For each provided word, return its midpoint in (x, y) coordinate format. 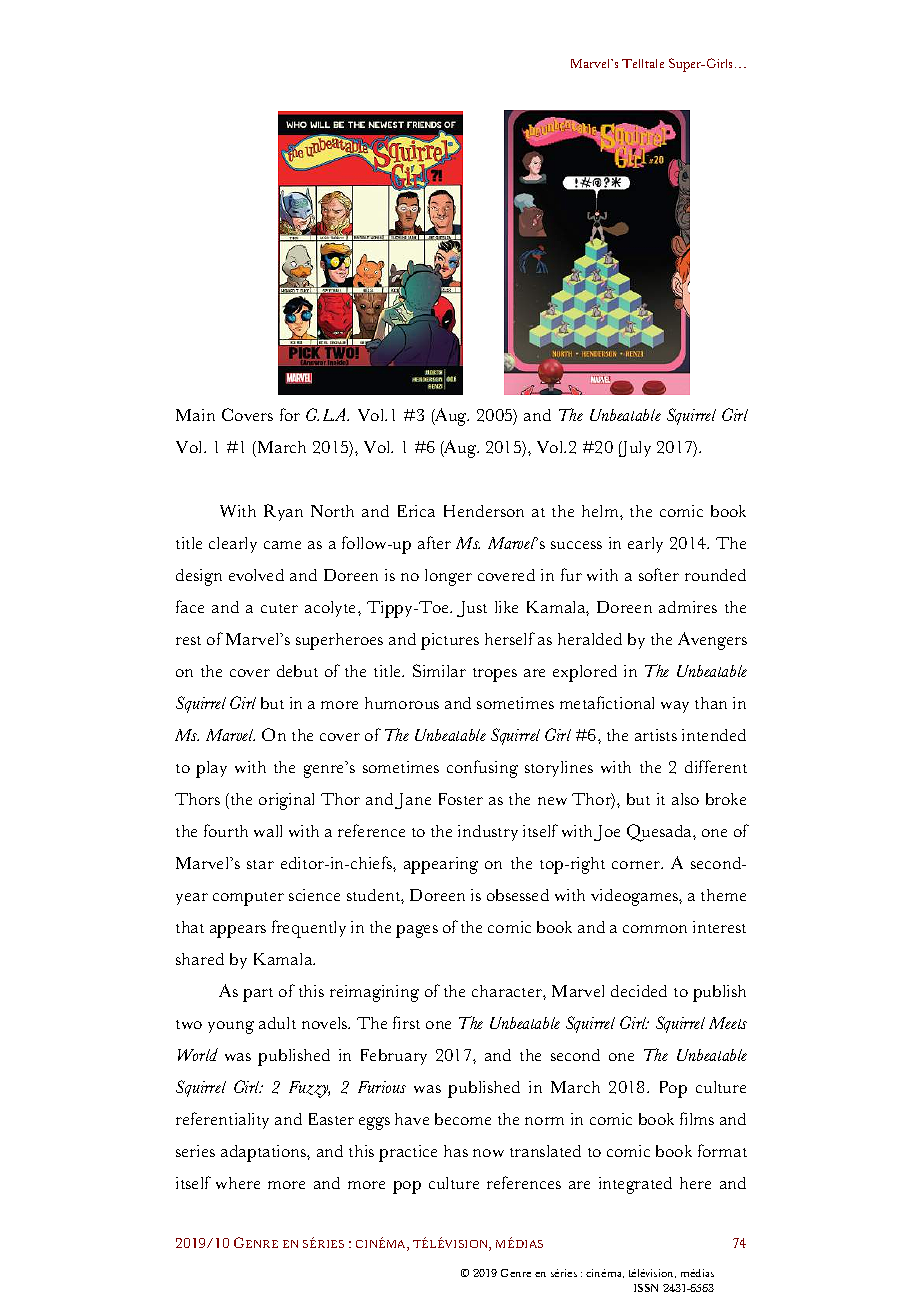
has (456, 1151)
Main (195, 415)
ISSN (646, 1288)
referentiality (222, 1120)
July (635, 449)
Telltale (643, 63)
